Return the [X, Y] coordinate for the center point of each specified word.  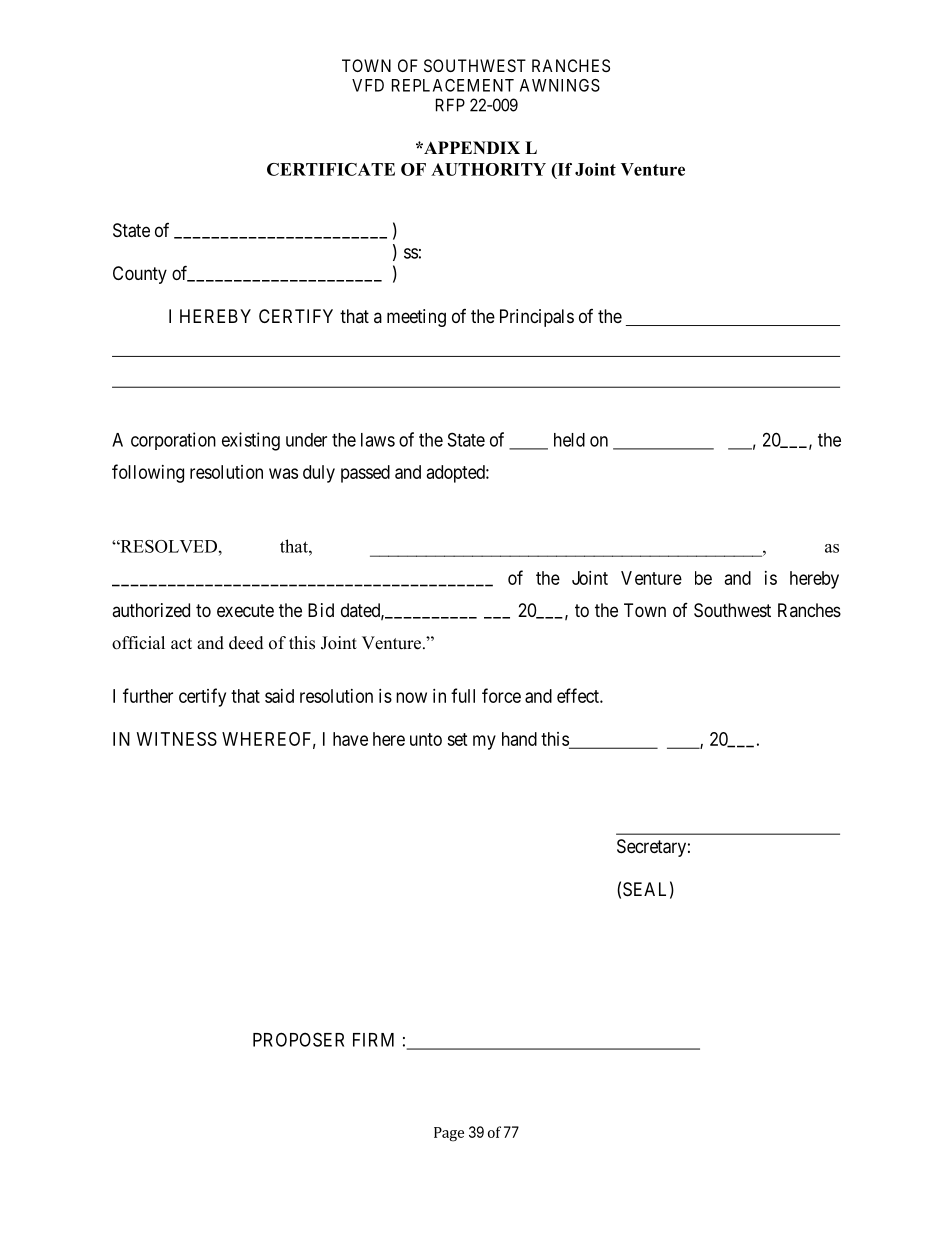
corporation [173, 441]
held [569, 440]
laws [378, 440]
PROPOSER [298, 1039]
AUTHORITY [488, 169]
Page [449, 1134]
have [350, 739]
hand [519, 739]
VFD [368, 85]
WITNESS [177, 739]
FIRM [373, 1040]
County [140, 275]
